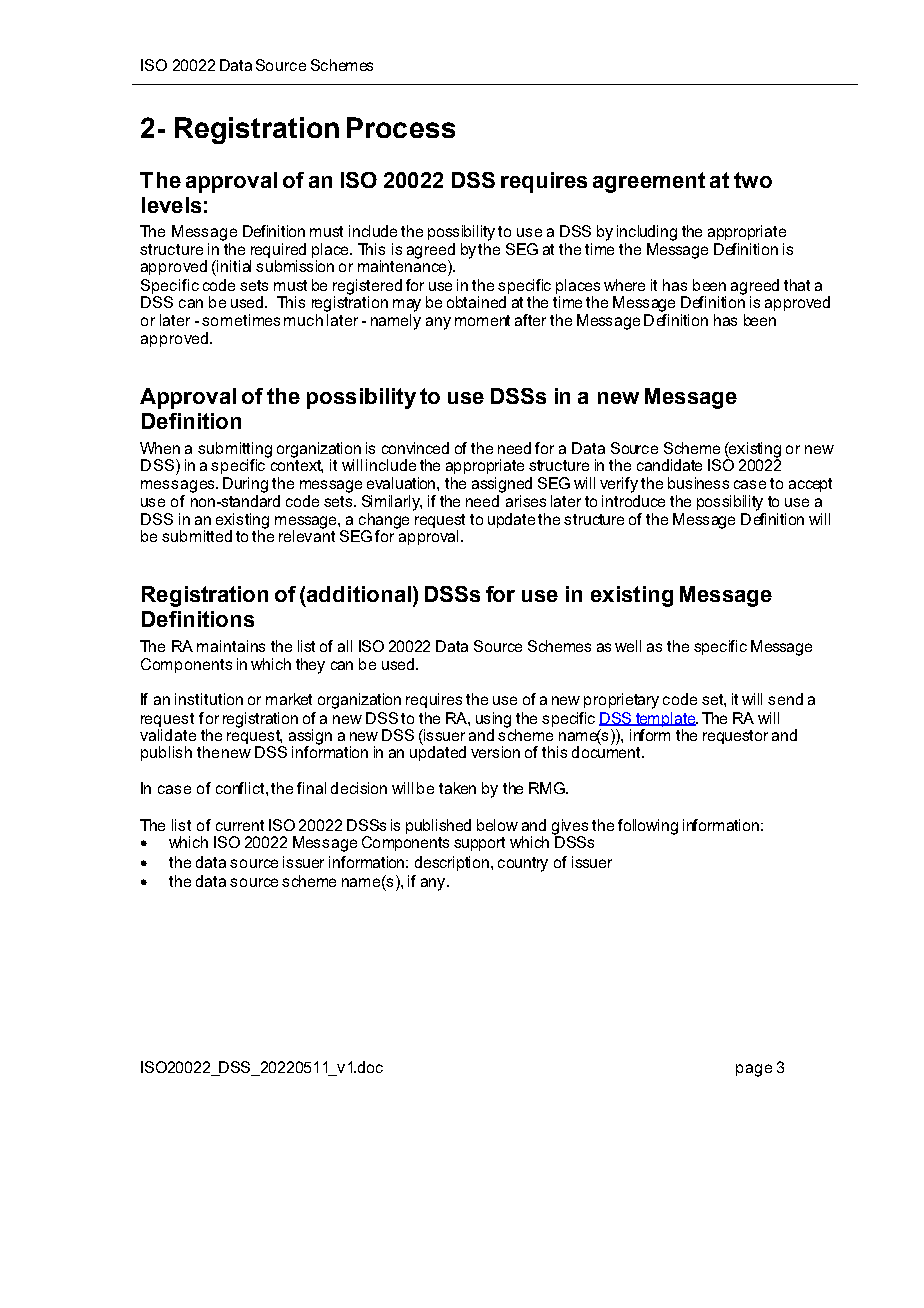 The height and width of the screenshot is (1308, 924). What do you see at coordinates (628, 646) in the screenshot?
I see `well` at bounding box center [628, 646].
